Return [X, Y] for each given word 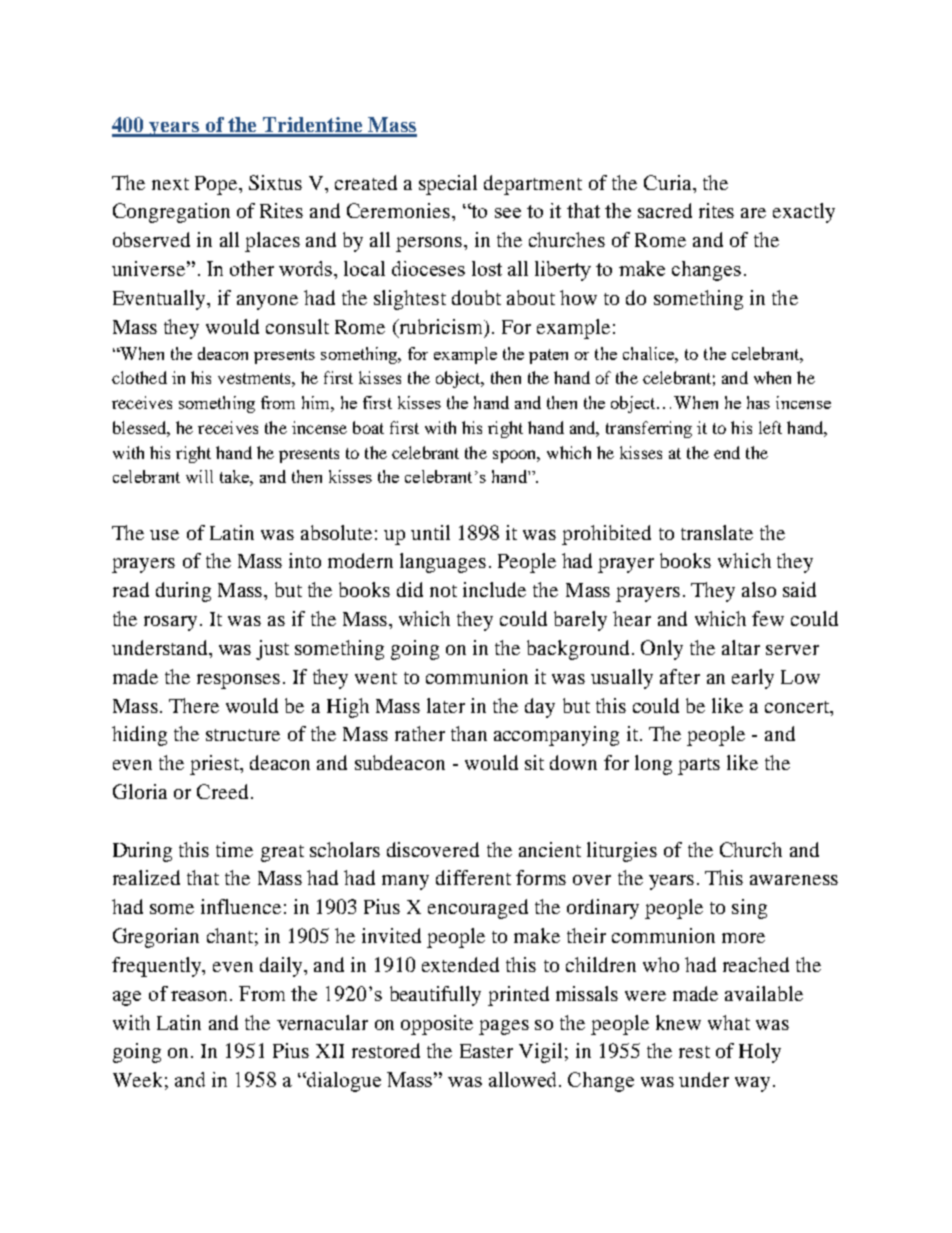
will [199, 476]
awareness [794, 880]
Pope [217, 185]
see [508, 213]
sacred [665, 210]
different [473, 877]
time [234, 849]
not [443, 591]
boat [368, 427]
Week [137, 1079]
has [758, 402]
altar [741, 647]
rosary [172, 623]
